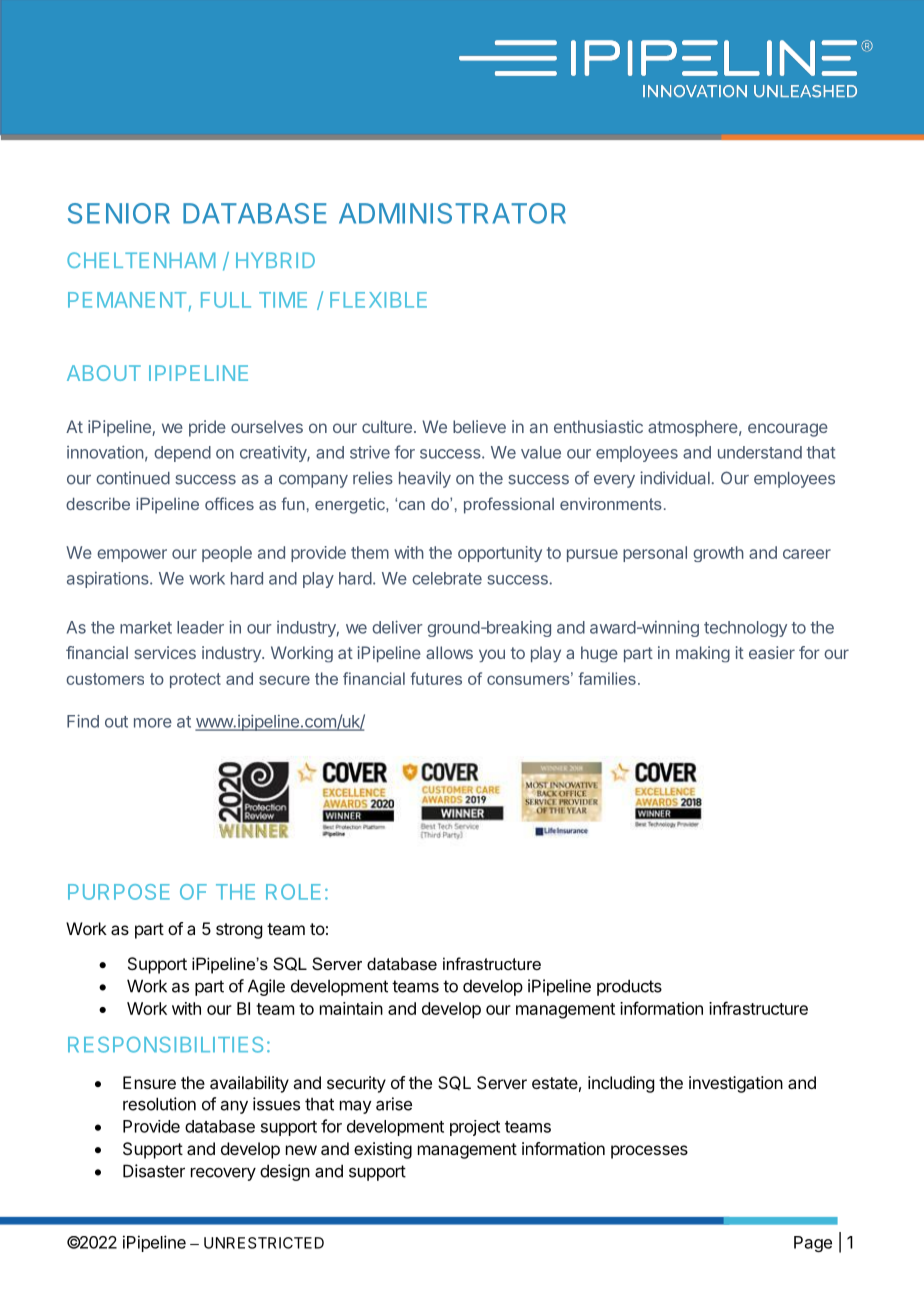 The height and width of the screenshot is (1308, 924). I want to click on SENIOR, so click(119, 213).
